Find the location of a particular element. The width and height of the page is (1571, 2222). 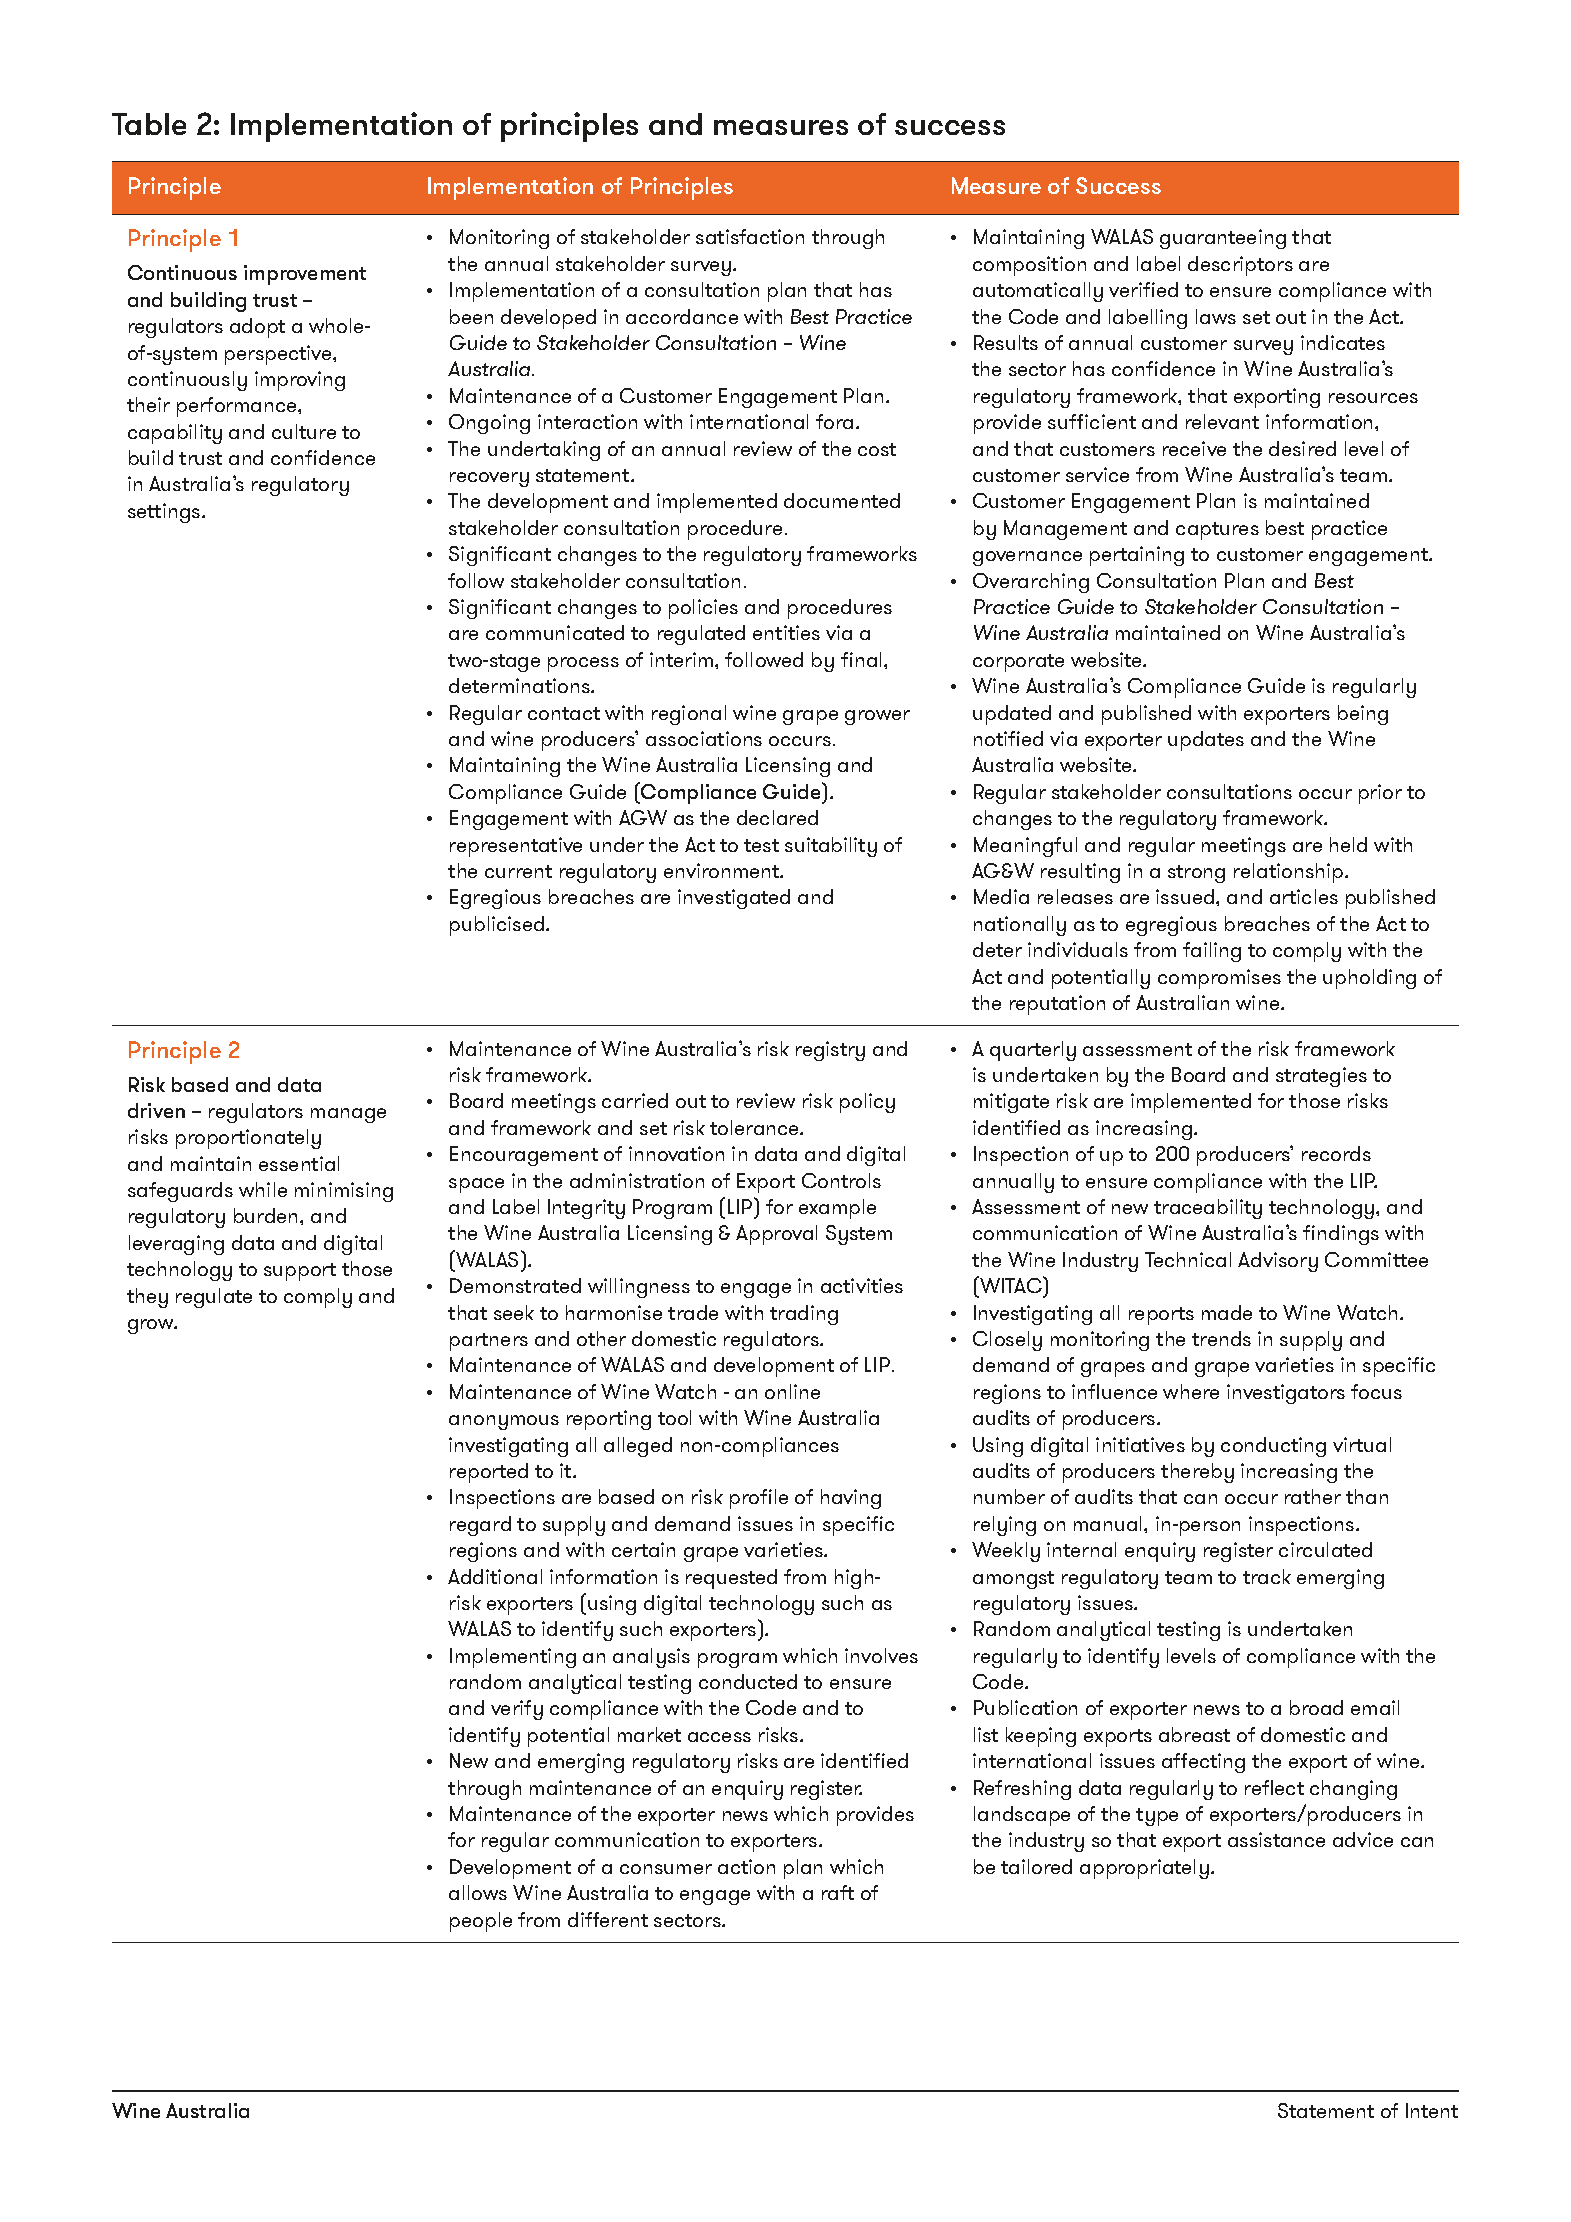

requested is located at coordinates (731, 1579).
